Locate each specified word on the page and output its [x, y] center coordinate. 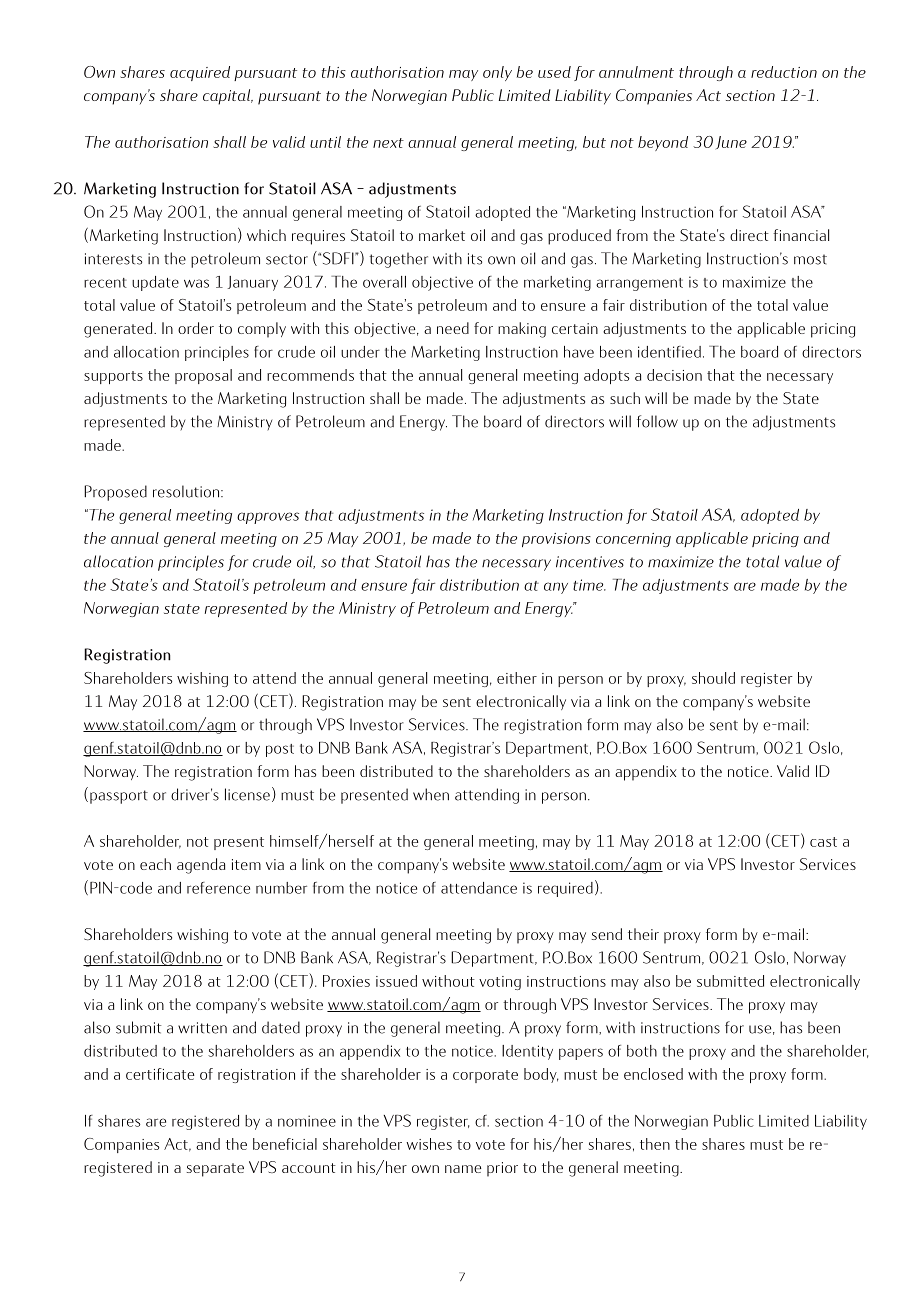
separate [215, 1170]
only [497, 73]
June [731, 142]
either [517, 678]
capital [228, 97]
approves [268, 518]
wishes [429, 1144]
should [713, 678]
